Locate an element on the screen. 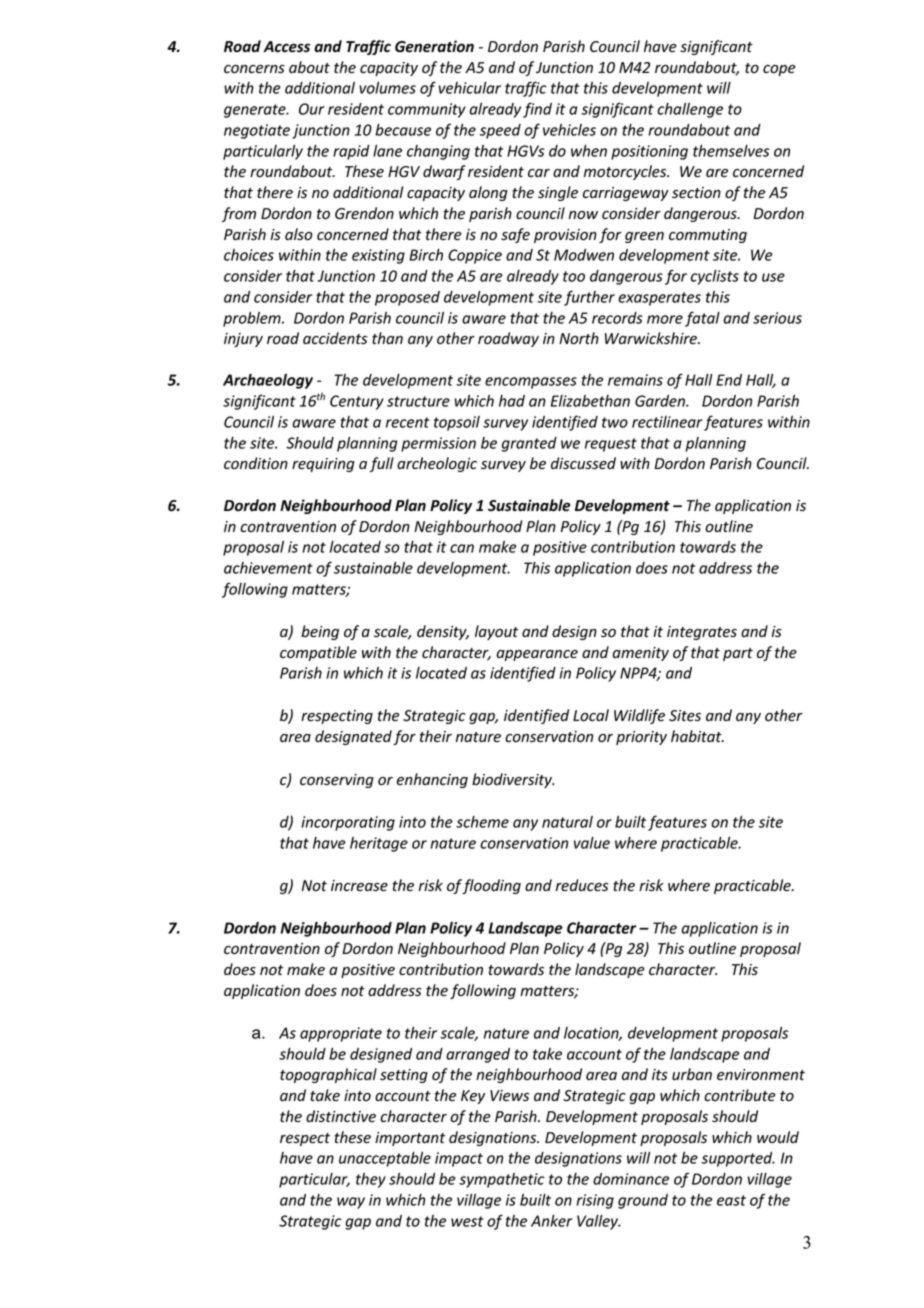  sympathetic is located at coordinates (502, 1180).
